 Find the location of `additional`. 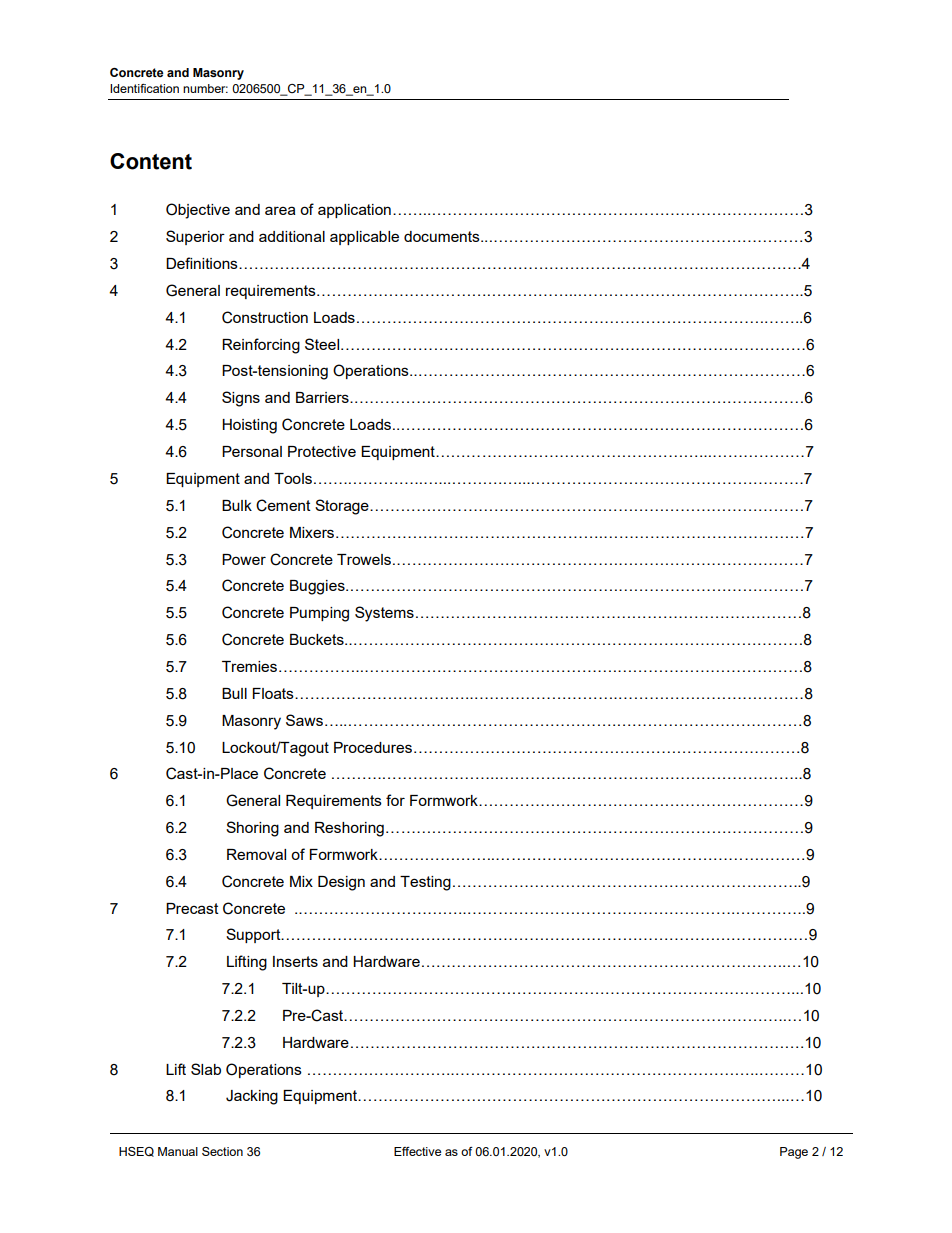

additional is located at coordinates (292, 236).
